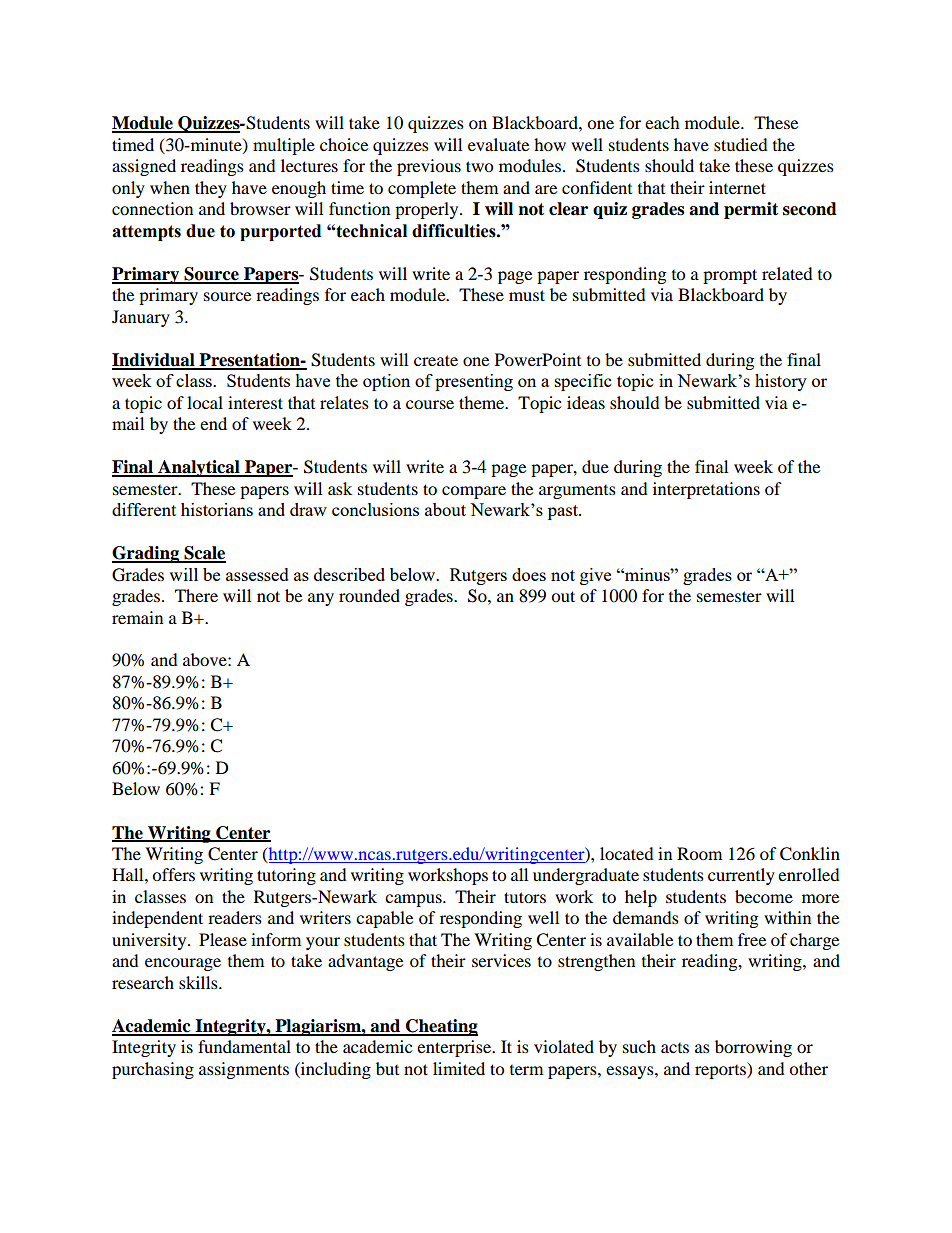 This image has height=1233, width=952. Describe the element at coordinates (205, 402) in the image. I see `local` at that location.
